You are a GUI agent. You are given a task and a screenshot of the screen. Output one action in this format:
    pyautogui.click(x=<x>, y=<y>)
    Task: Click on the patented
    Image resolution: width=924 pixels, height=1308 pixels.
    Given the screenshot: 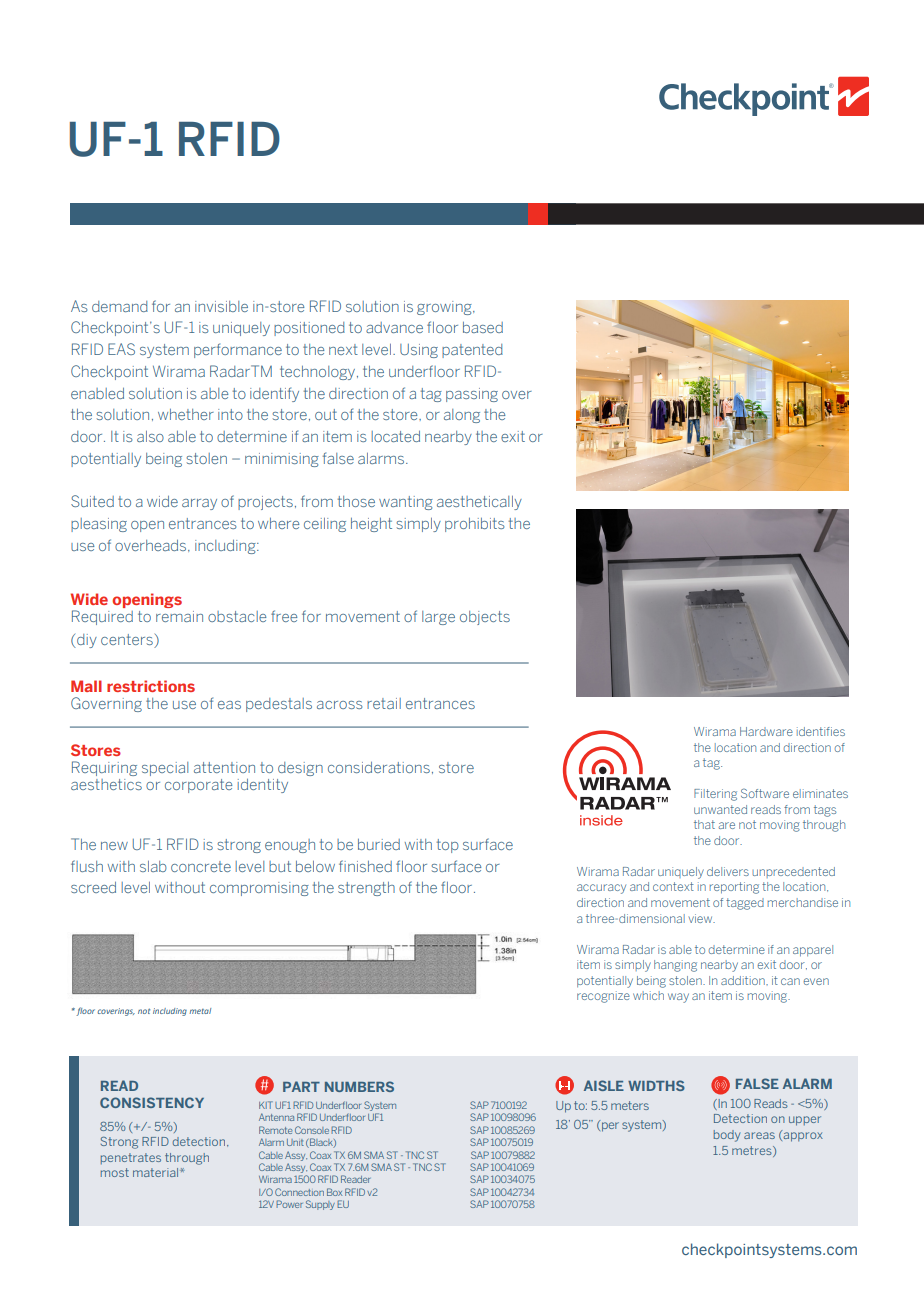 What is the action you would take?
    pyautogui.click(x=472, y=351)
